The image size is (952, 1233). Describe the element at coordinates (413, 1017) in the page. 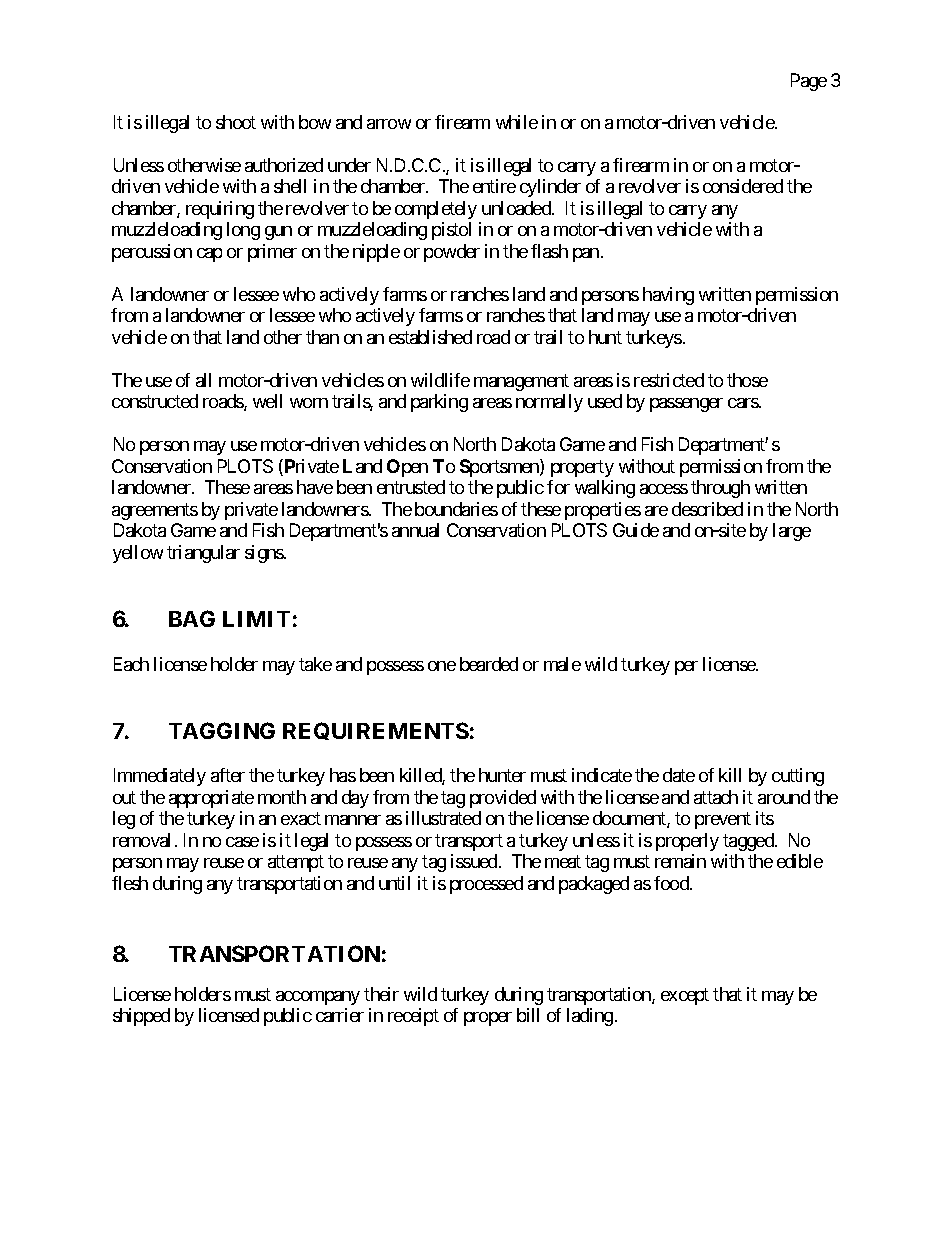

I see `receipt` at that location.
